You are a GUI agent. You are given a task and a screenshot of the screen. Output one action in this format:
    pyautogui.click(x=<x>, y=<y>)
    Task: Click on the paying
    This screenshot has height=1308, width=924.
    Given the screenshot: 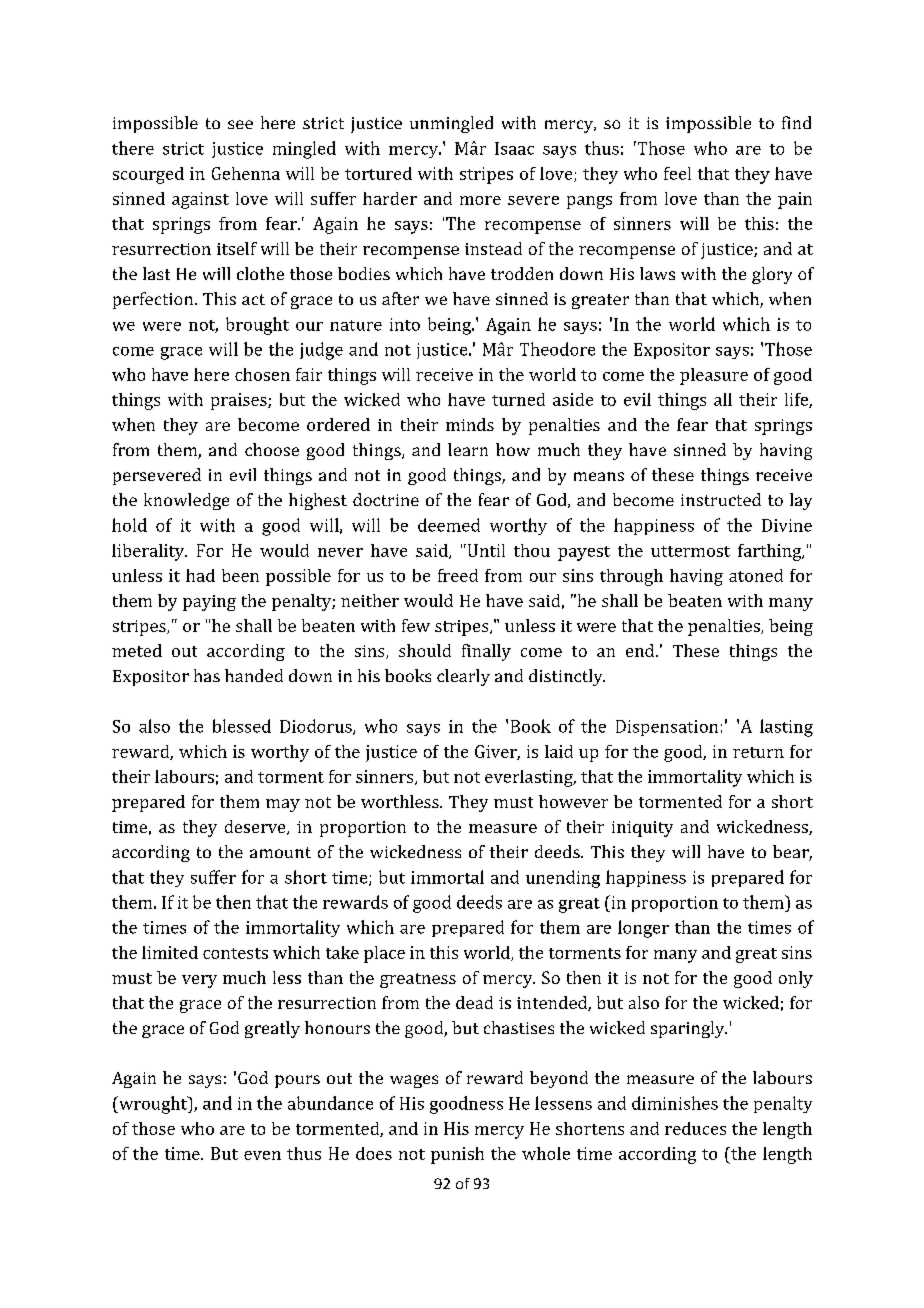 What is the action you would take?
    pyautogui.click(x=209, y=603)
